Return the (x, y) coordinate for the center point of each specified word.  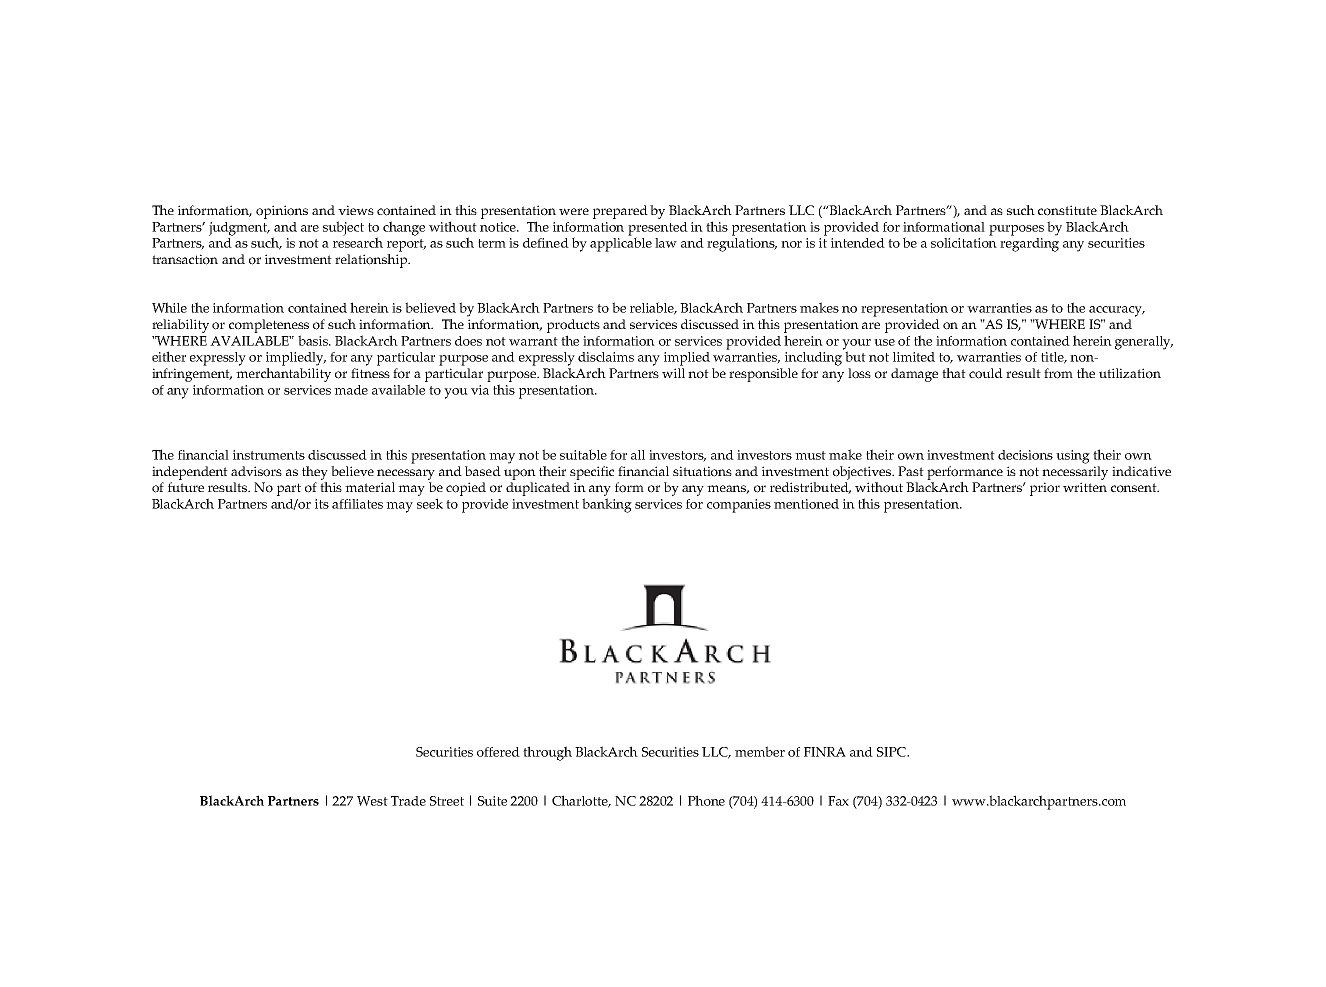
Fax (838, 801)
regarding (1029, 243)
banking (607, 505)
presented (658, 230)
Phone (706, 800)
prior (1045, 489)
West (372, 801)
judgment (239, 229)
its (322, 504)
